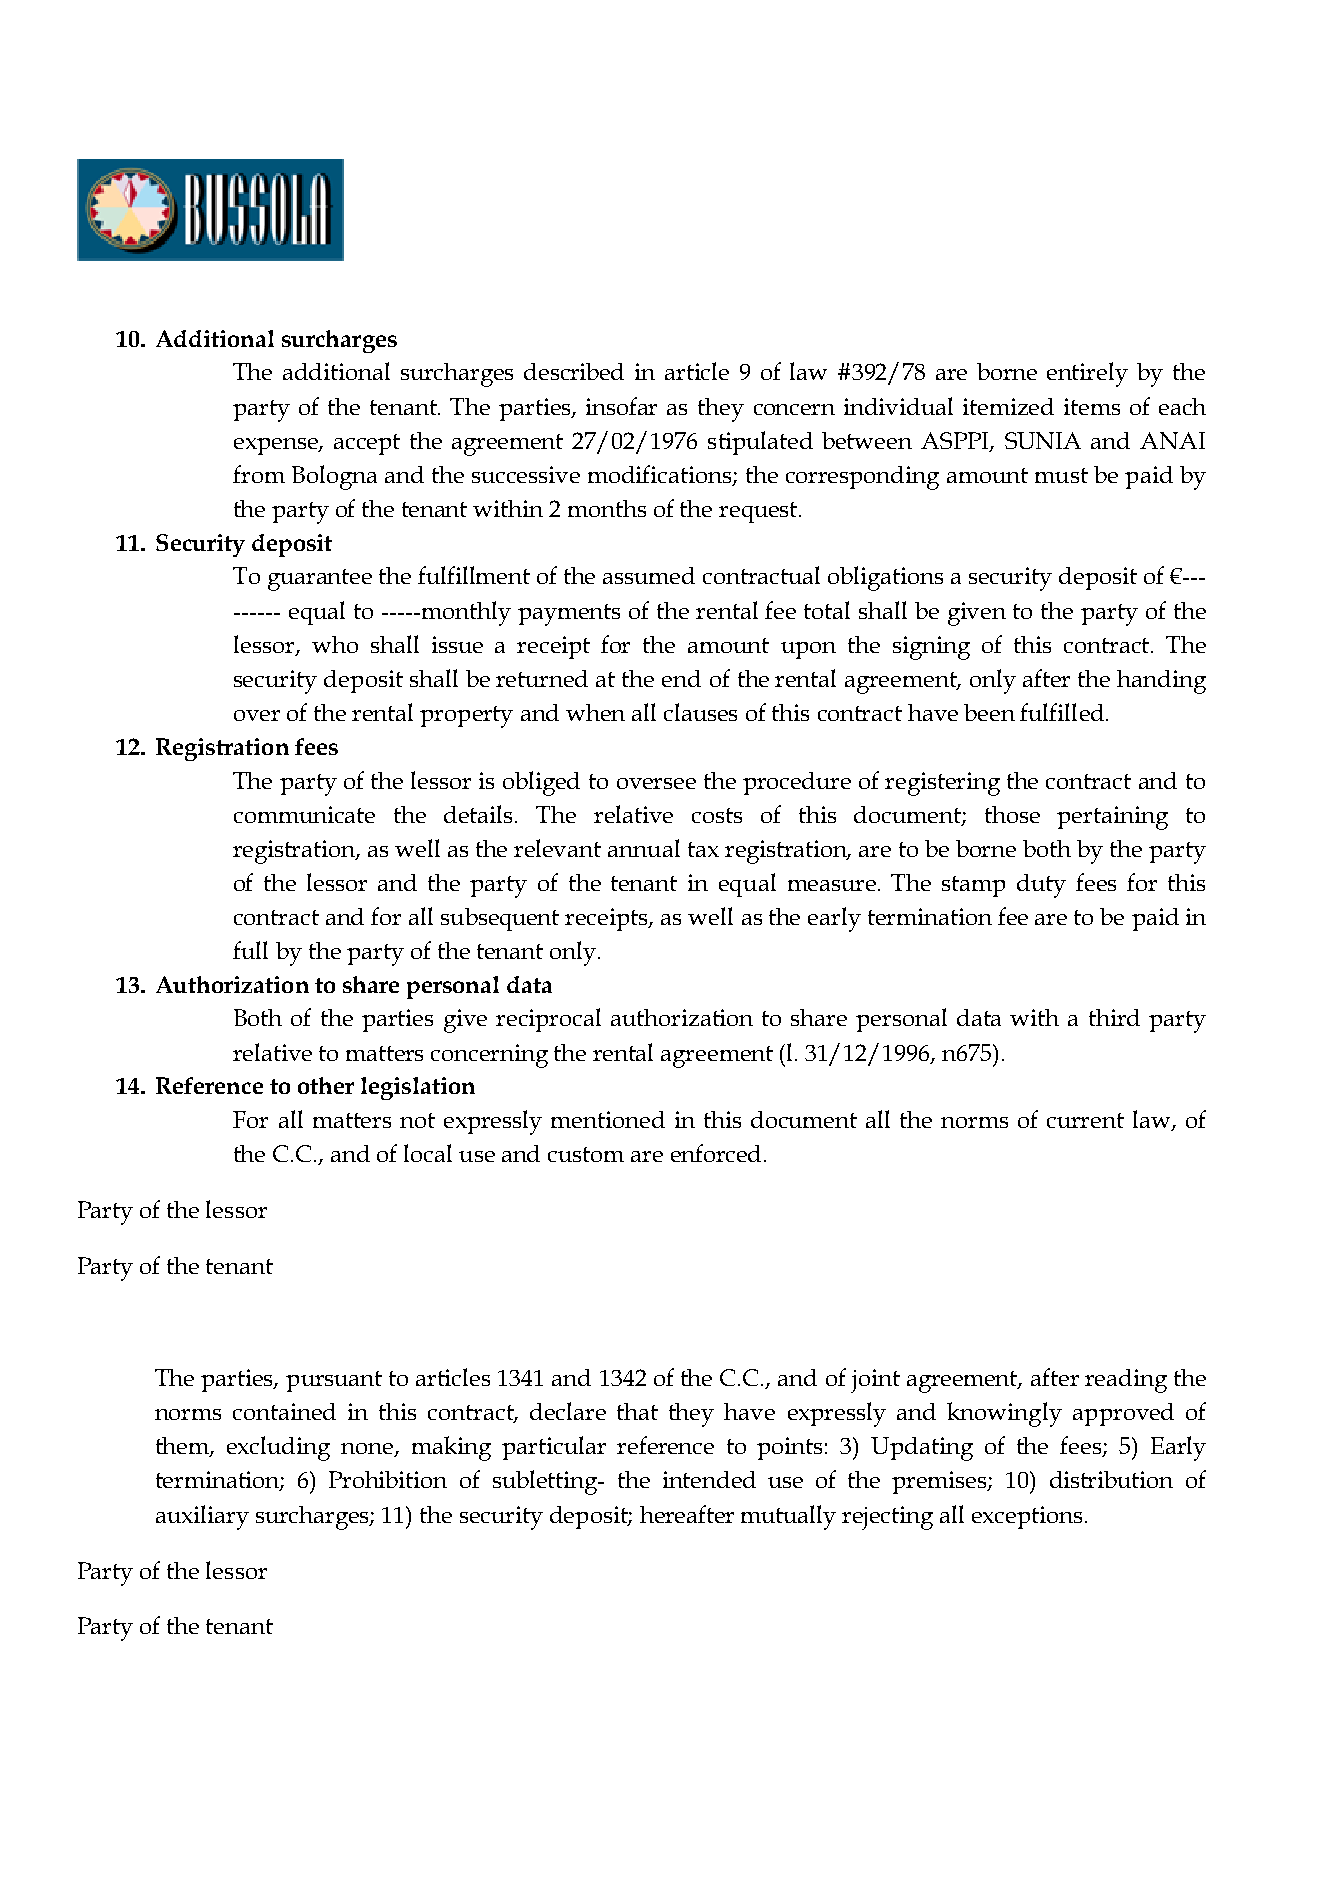  Describe the element at coordinates (1085, 1120) in the screenshot. I see `current` at that location.
